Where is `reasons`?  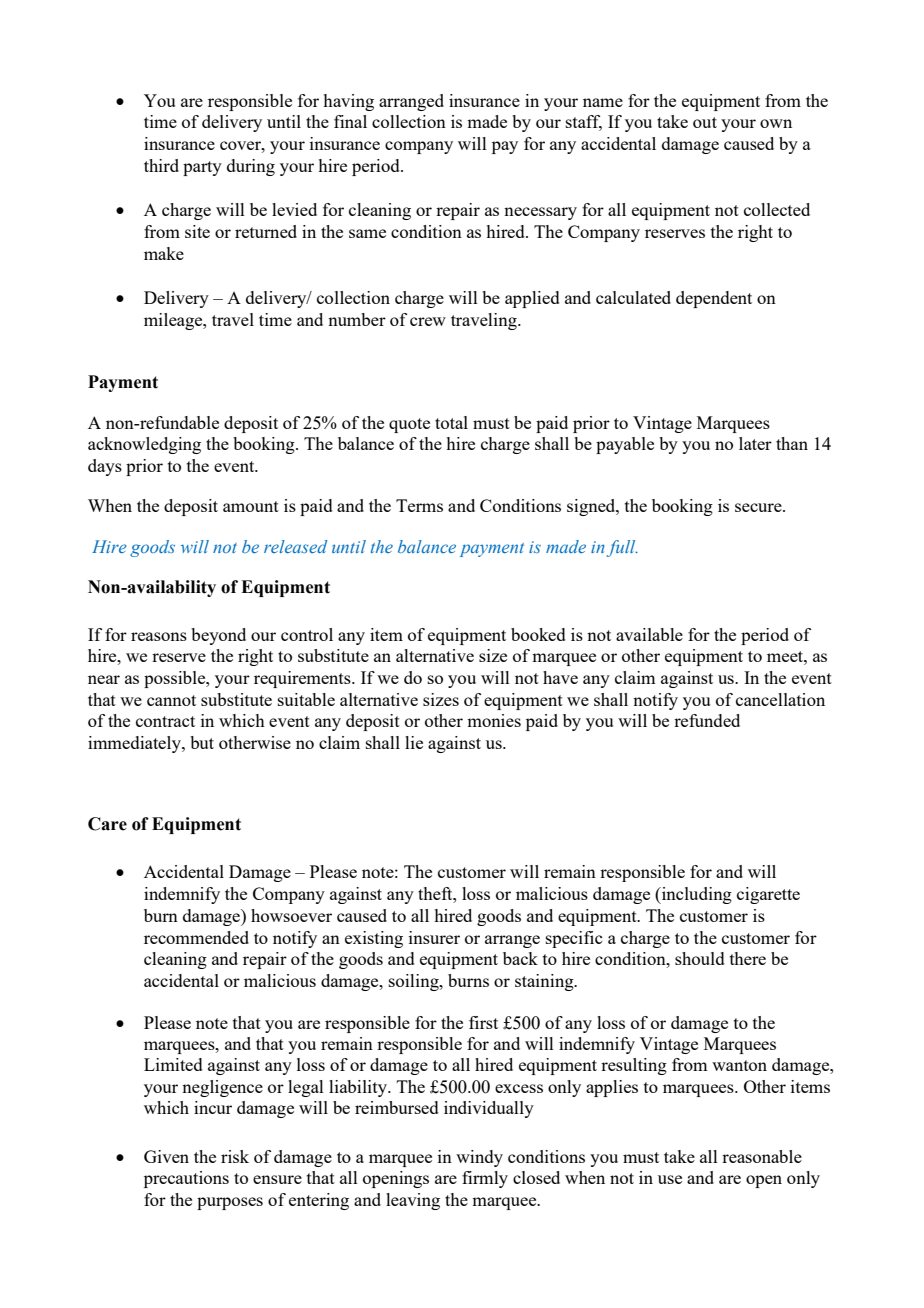
reasons is located at coordinates (159, 636).
